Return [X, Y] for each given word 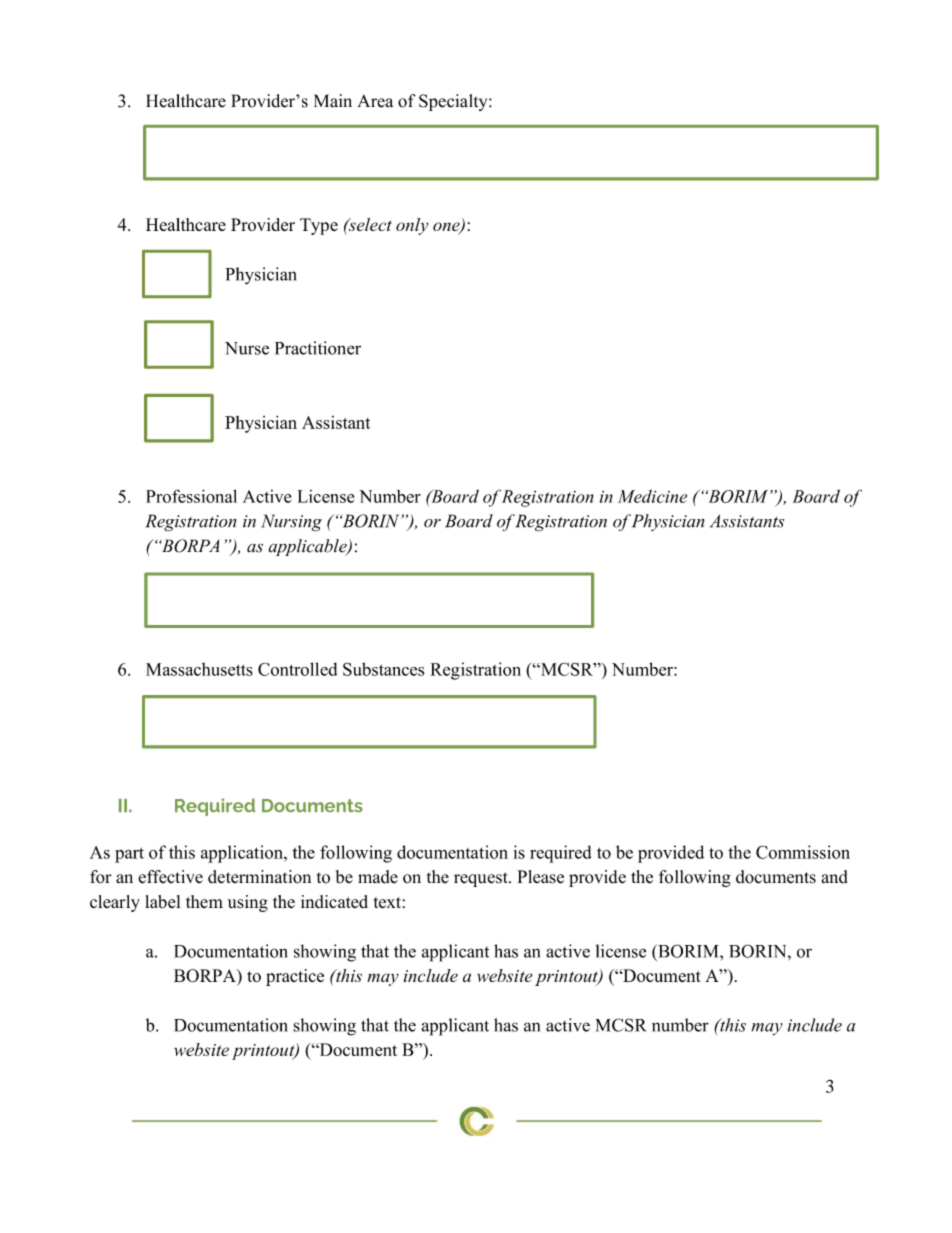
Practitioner [318, 348]
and [834, 877]
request [482, 879]
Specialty [454, 102]
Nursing [291, 523]
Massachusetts [199, 669]
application [243, 854]
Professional [191, 496]
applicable [308, 547]
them [204, 901]
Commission [803, 852]
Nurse [247, 348]
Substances [383, 669]
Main [333, 101]
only [412, 226]
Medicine [652, 496]
